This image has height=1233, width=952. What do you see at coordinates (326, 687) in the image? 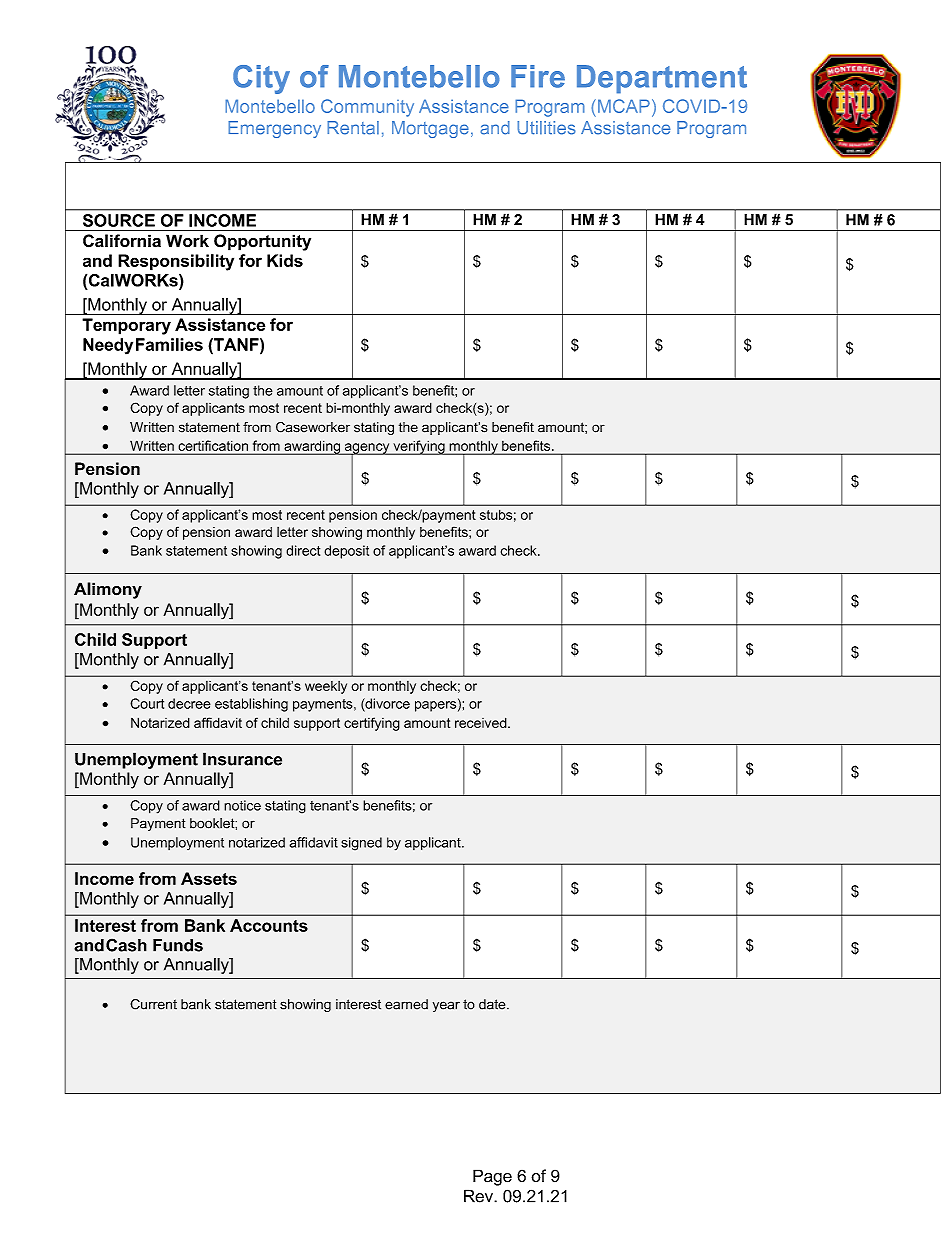
I see `weekly` at bounding box center [326, 687].
